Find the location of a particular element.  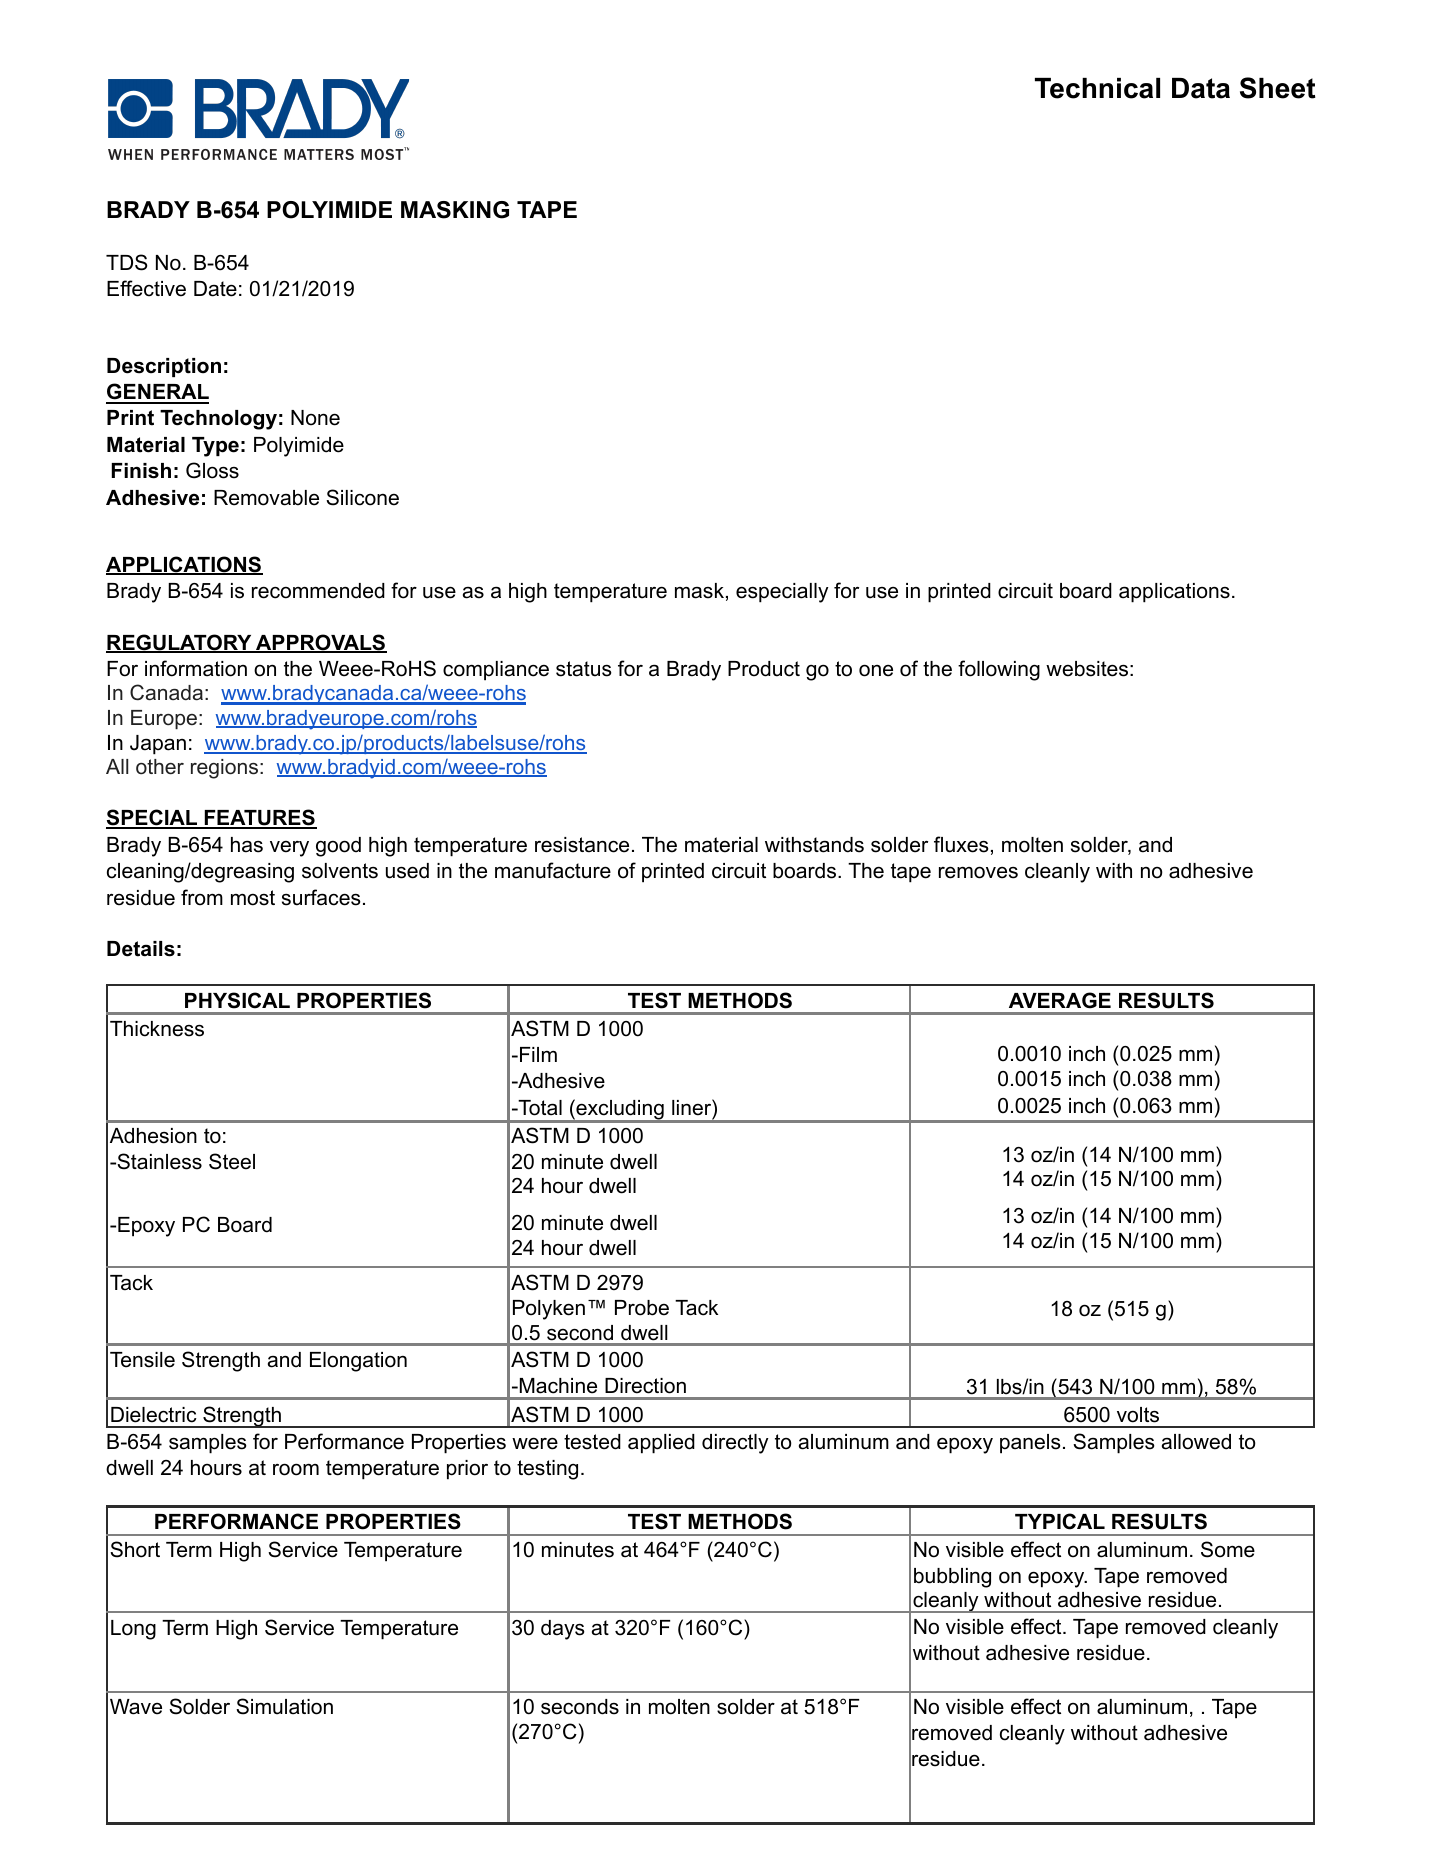

websites is located at coordinates (1087, 669).
